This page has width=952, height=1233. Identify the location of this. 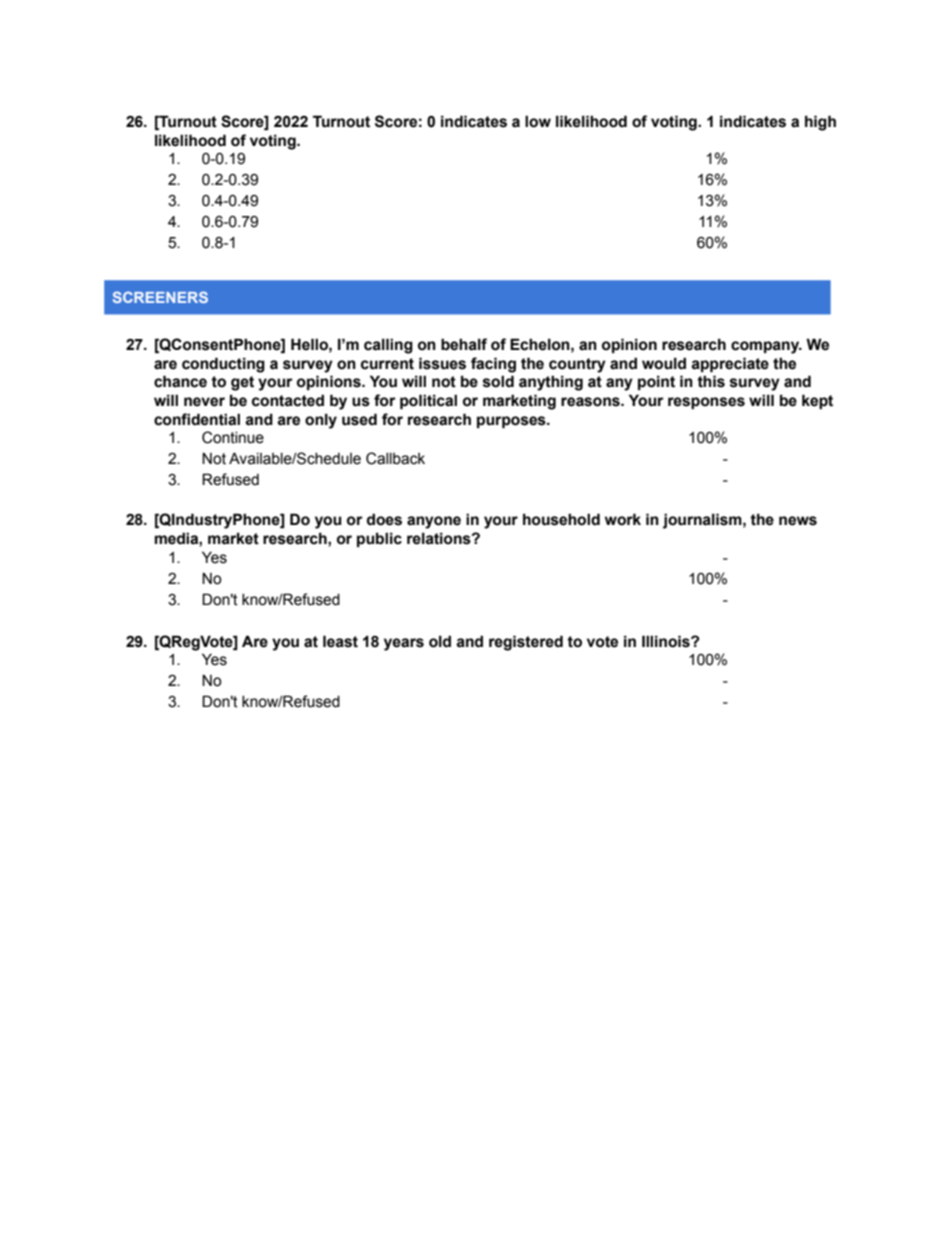
(711, 381).
